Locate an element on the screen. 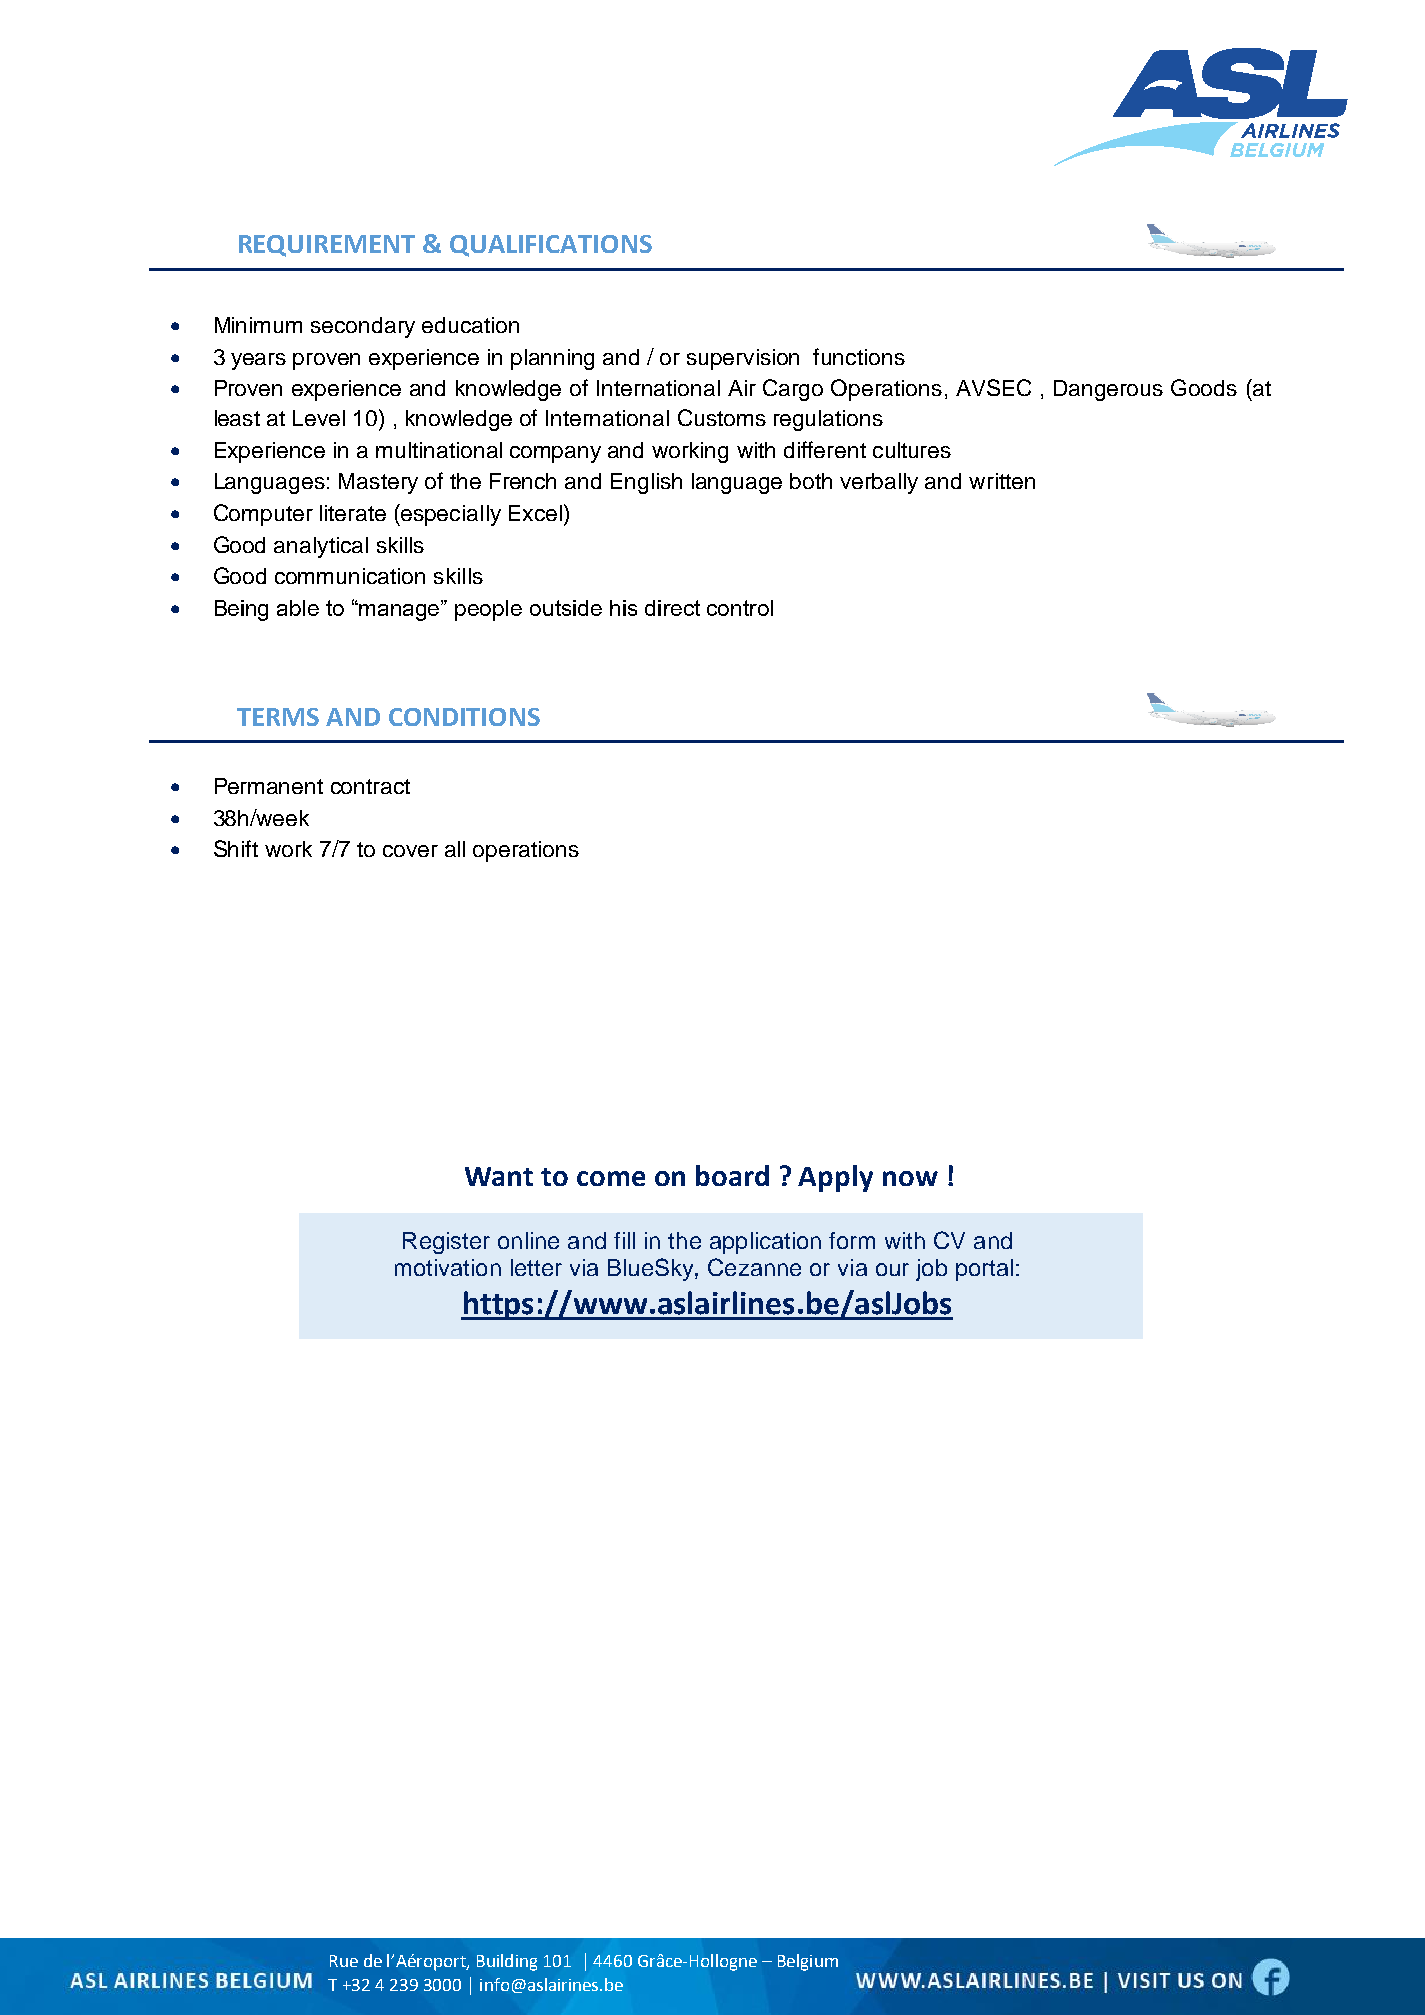 The image size is (1425, 2015). Rue is located at coordinates (344, 1961).
